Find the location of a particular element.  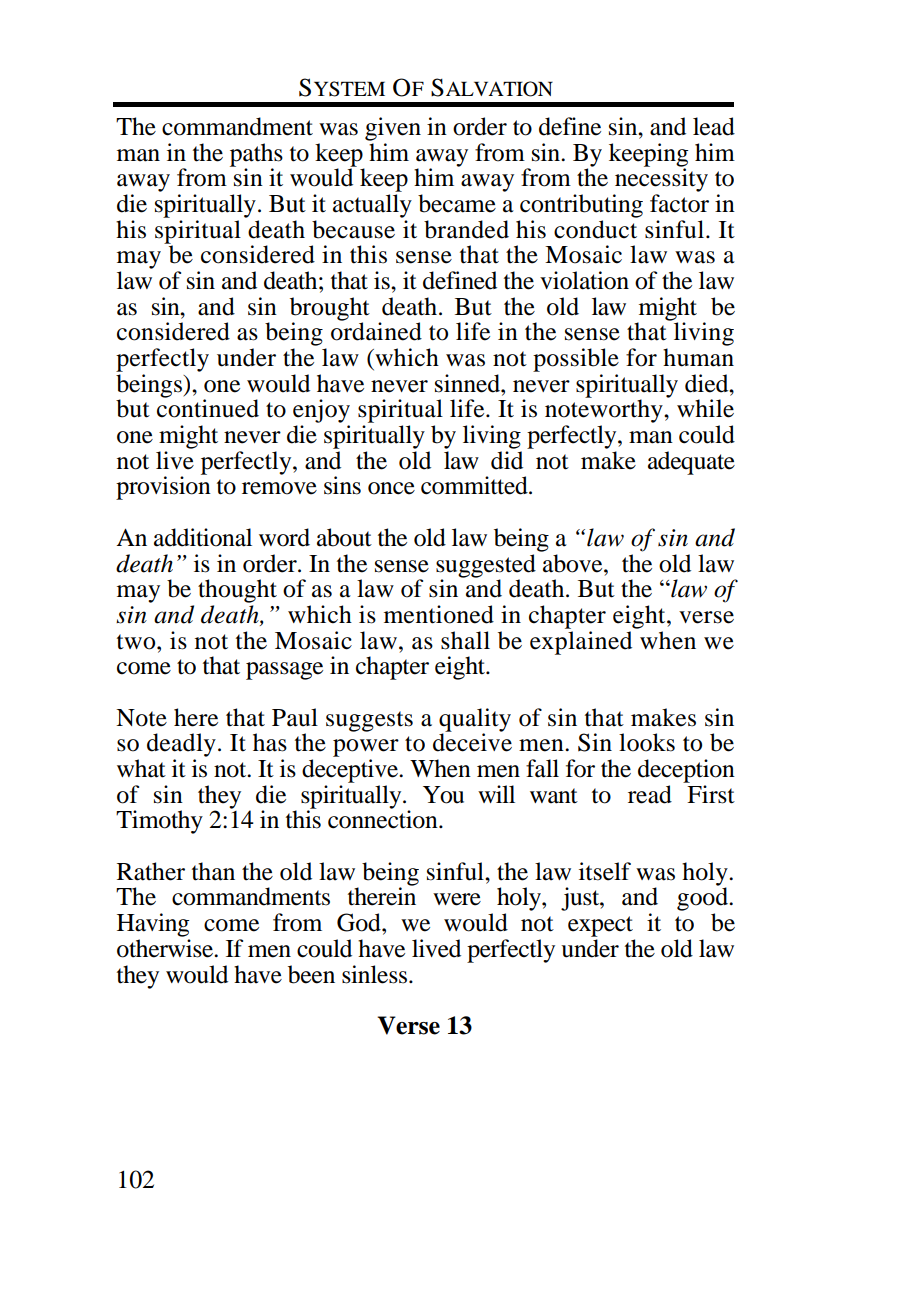

above is located at coordinates (574, 563).
